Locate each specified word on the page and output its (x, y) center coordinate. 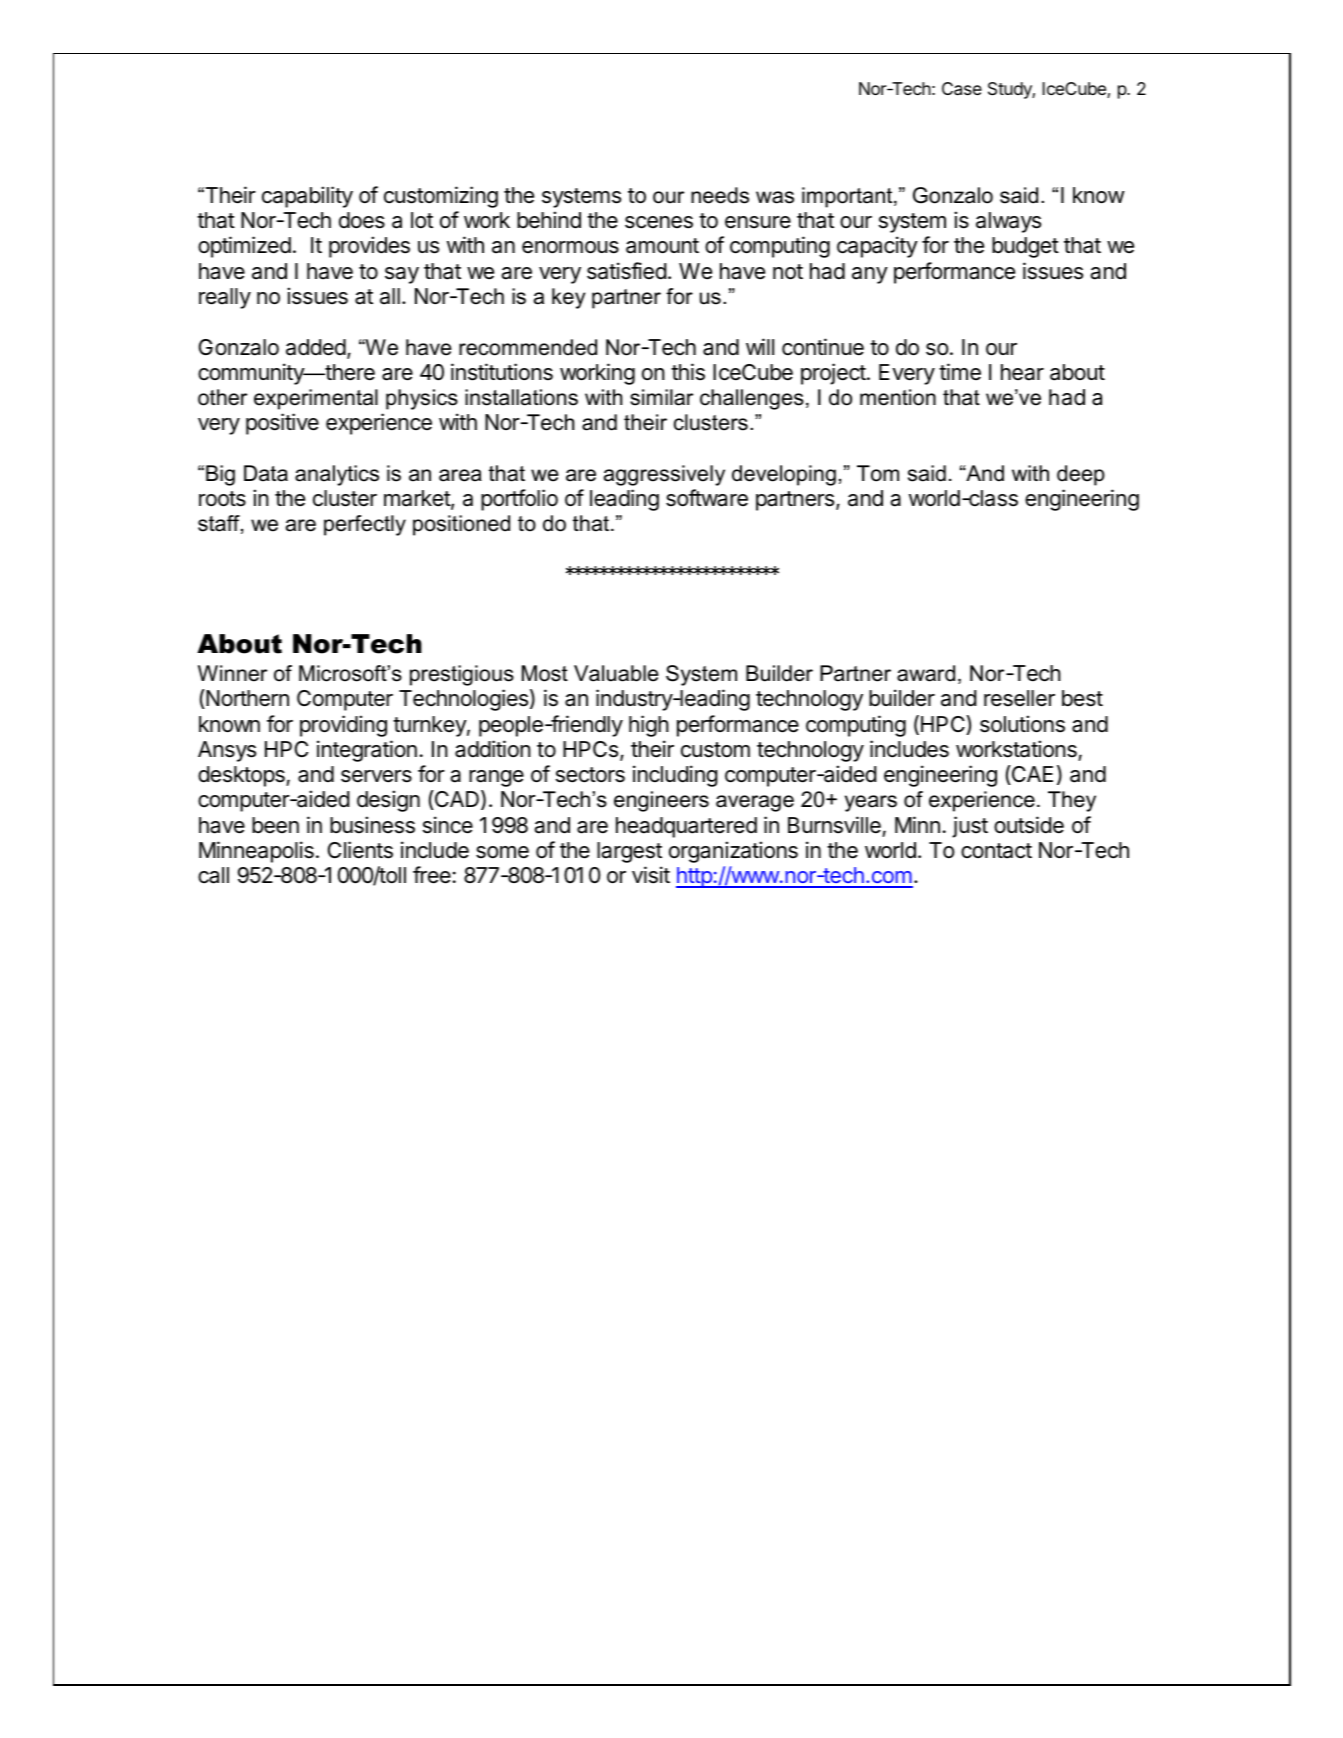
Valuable (616, 673)
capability (307, 197)
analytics (337, 475)
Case (962, 89)
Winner (232, 673)
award (926, 673)
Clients (360, 850)
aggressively (664, 475)
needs (720, 195)
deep (1081, 475)
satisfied (627, 271)
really (225, 298)
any (870, 275)
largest (629, 852)
